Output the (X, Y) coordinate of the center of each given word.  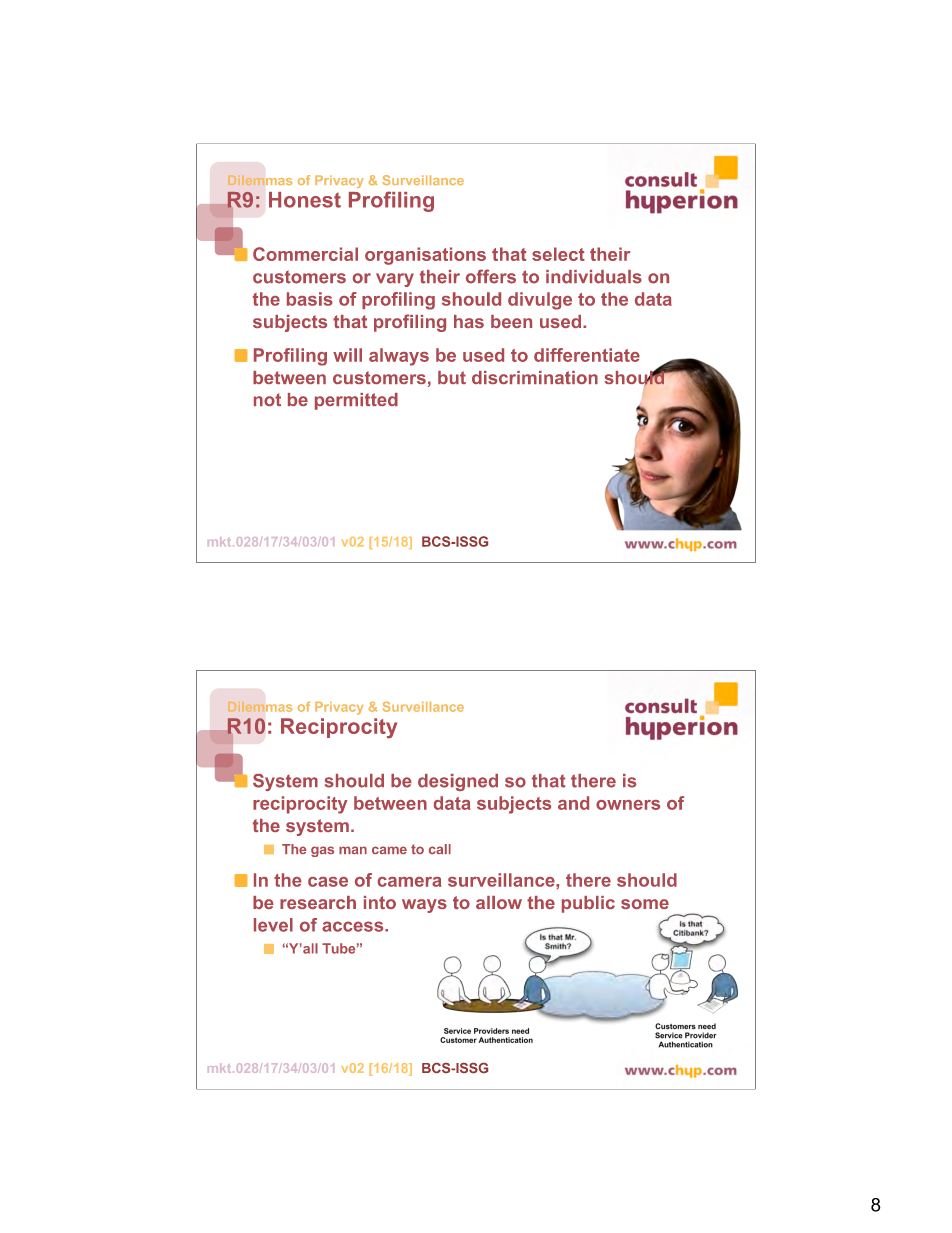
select (558, 254)
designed (458, 782)
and (573, 803)
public (588, 904)
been (511, 321)
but (452, 377)
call (440, 849)
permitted (356, 401)
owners (628, 805)
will (347, 355)
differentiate (587, 355)
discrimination (535, 377)
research (318, 902)
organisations (425, 256)
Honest (305, 200)
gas (322, 851)
